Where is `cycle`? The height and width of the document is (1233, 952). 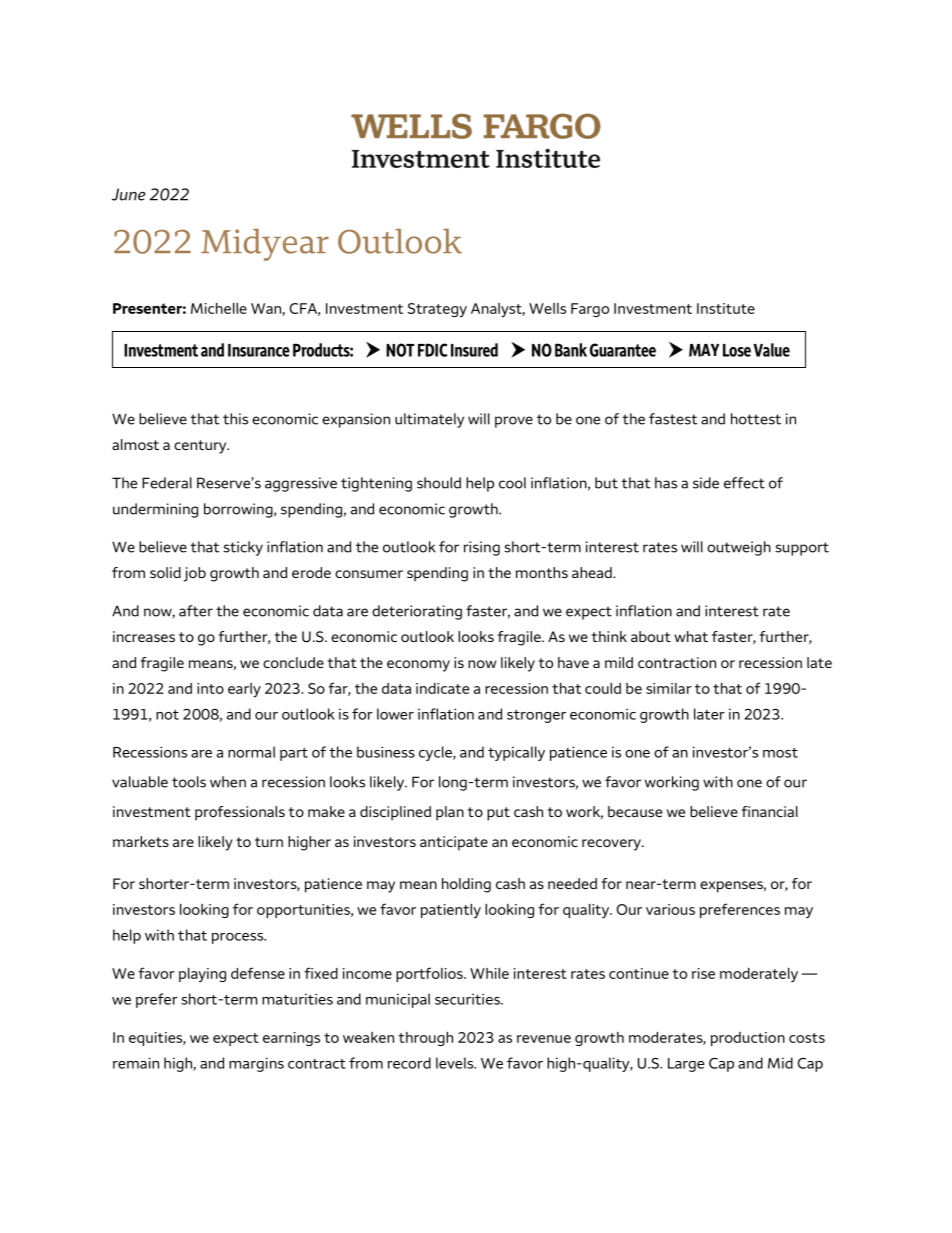 cycle is located at coordinates (436, 753).
